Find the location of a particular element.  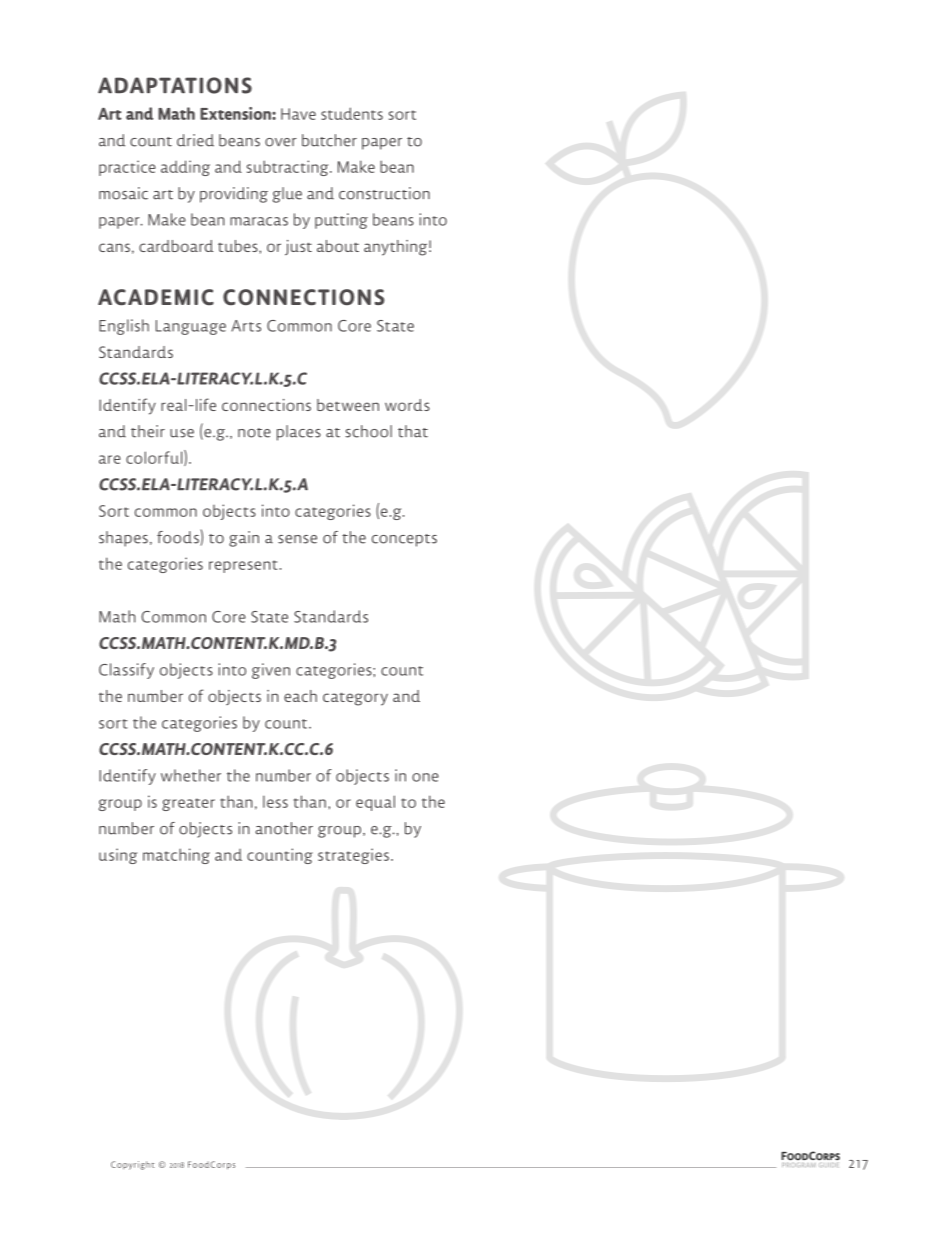

concepts is located at coordinates (404, 540).
